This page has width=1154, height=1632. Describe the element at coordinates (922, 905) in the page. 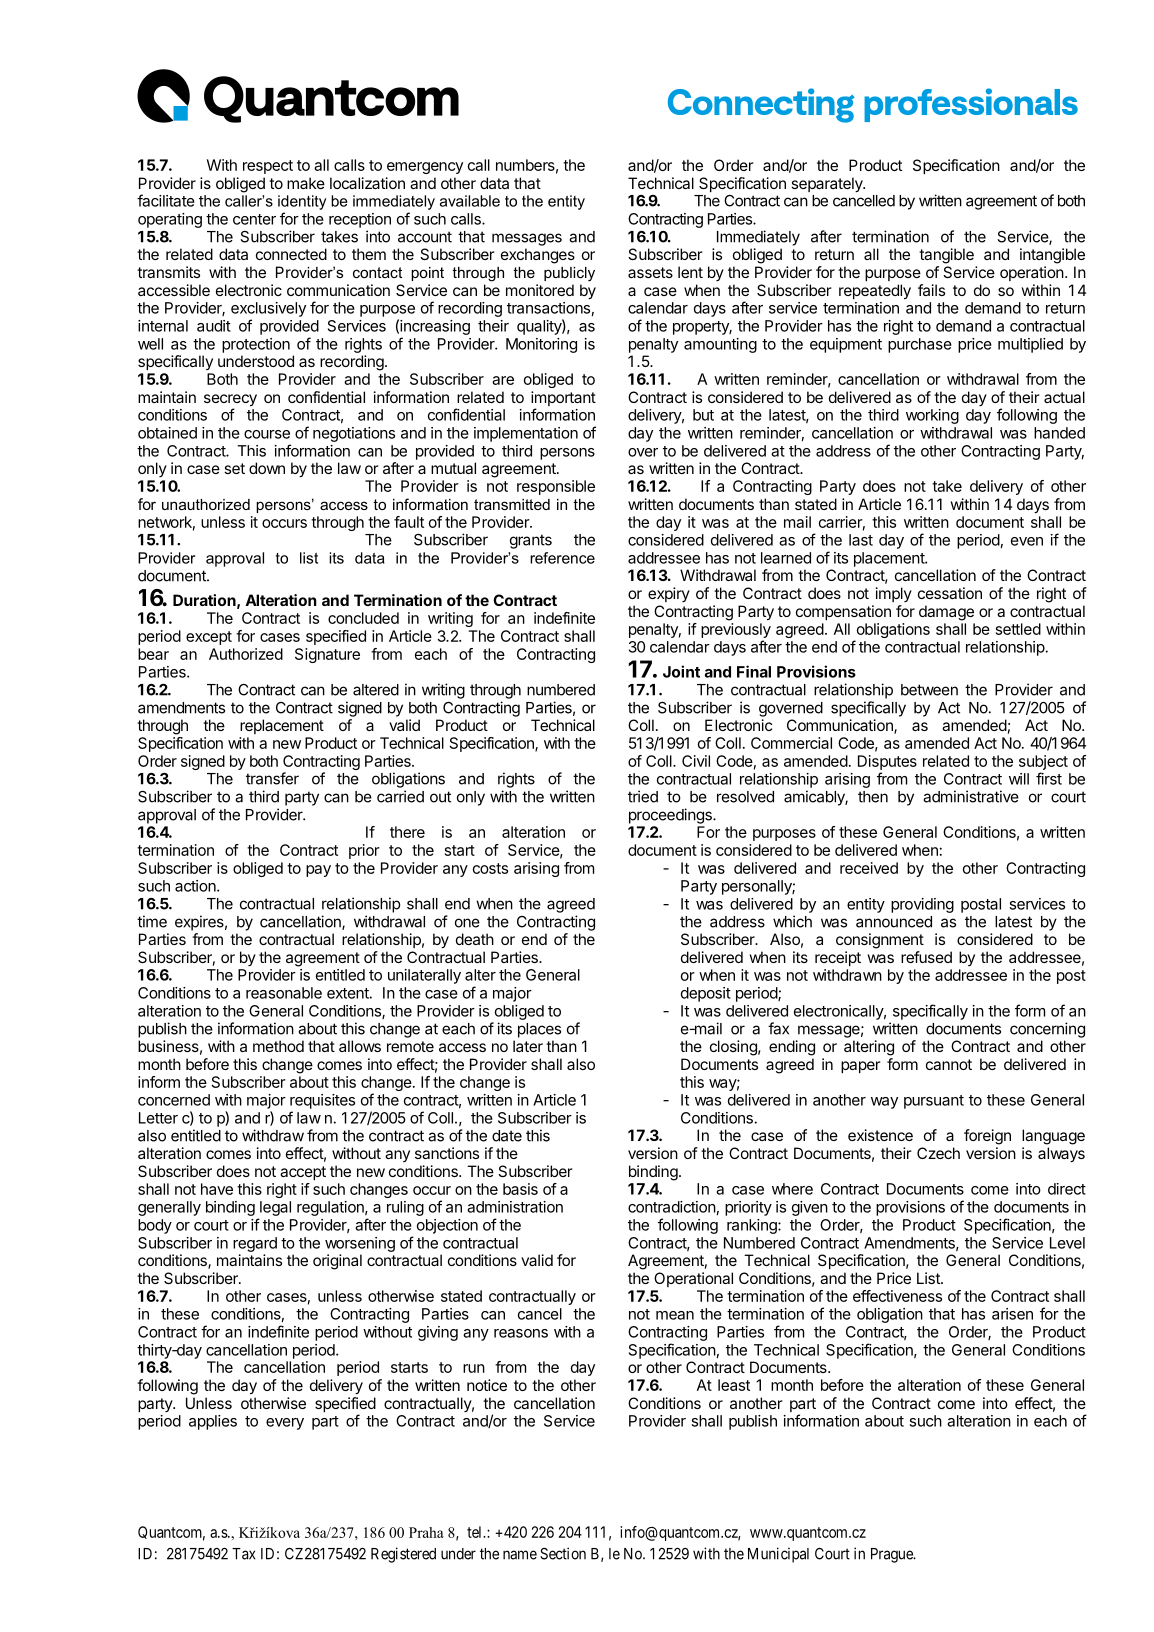

I see `providing` at that location.
